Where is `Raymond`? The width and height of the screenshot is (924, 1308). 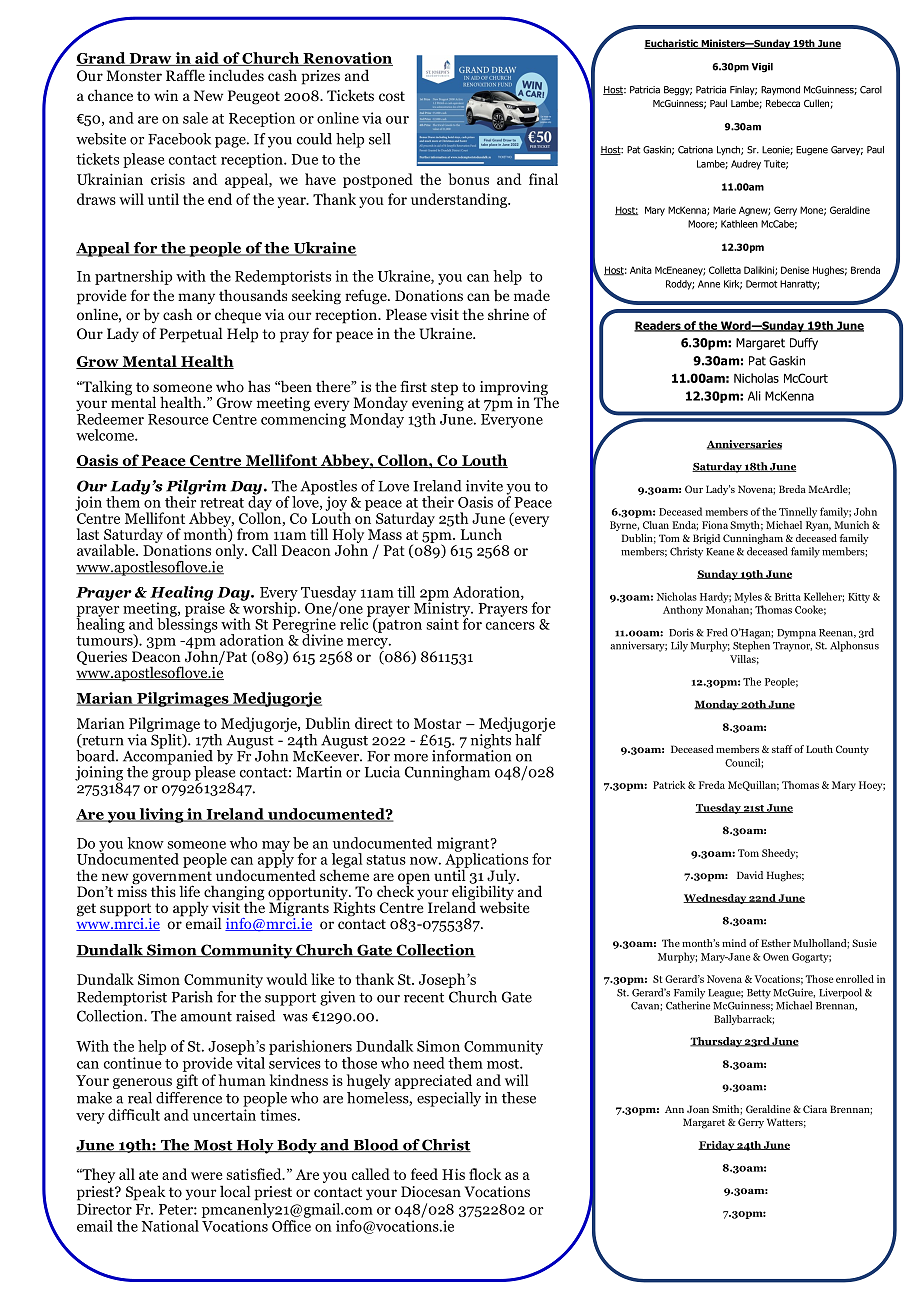
Raymond is located at coordinates (780, 90).
